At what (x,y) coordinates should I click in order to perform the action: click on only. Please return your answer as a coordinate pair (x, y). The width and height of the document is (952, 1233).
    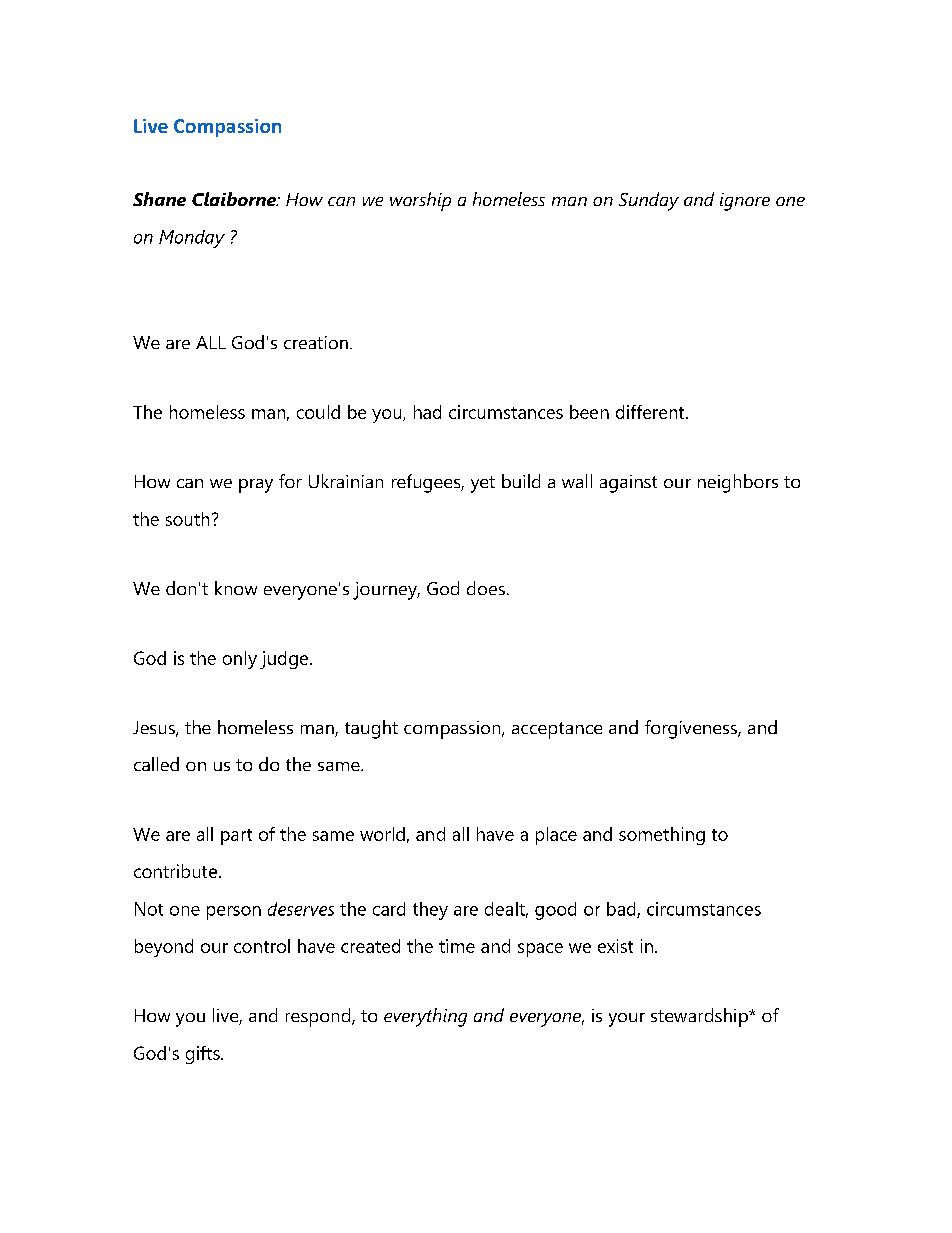
    Looking at the image, I should click on (240, 660).
